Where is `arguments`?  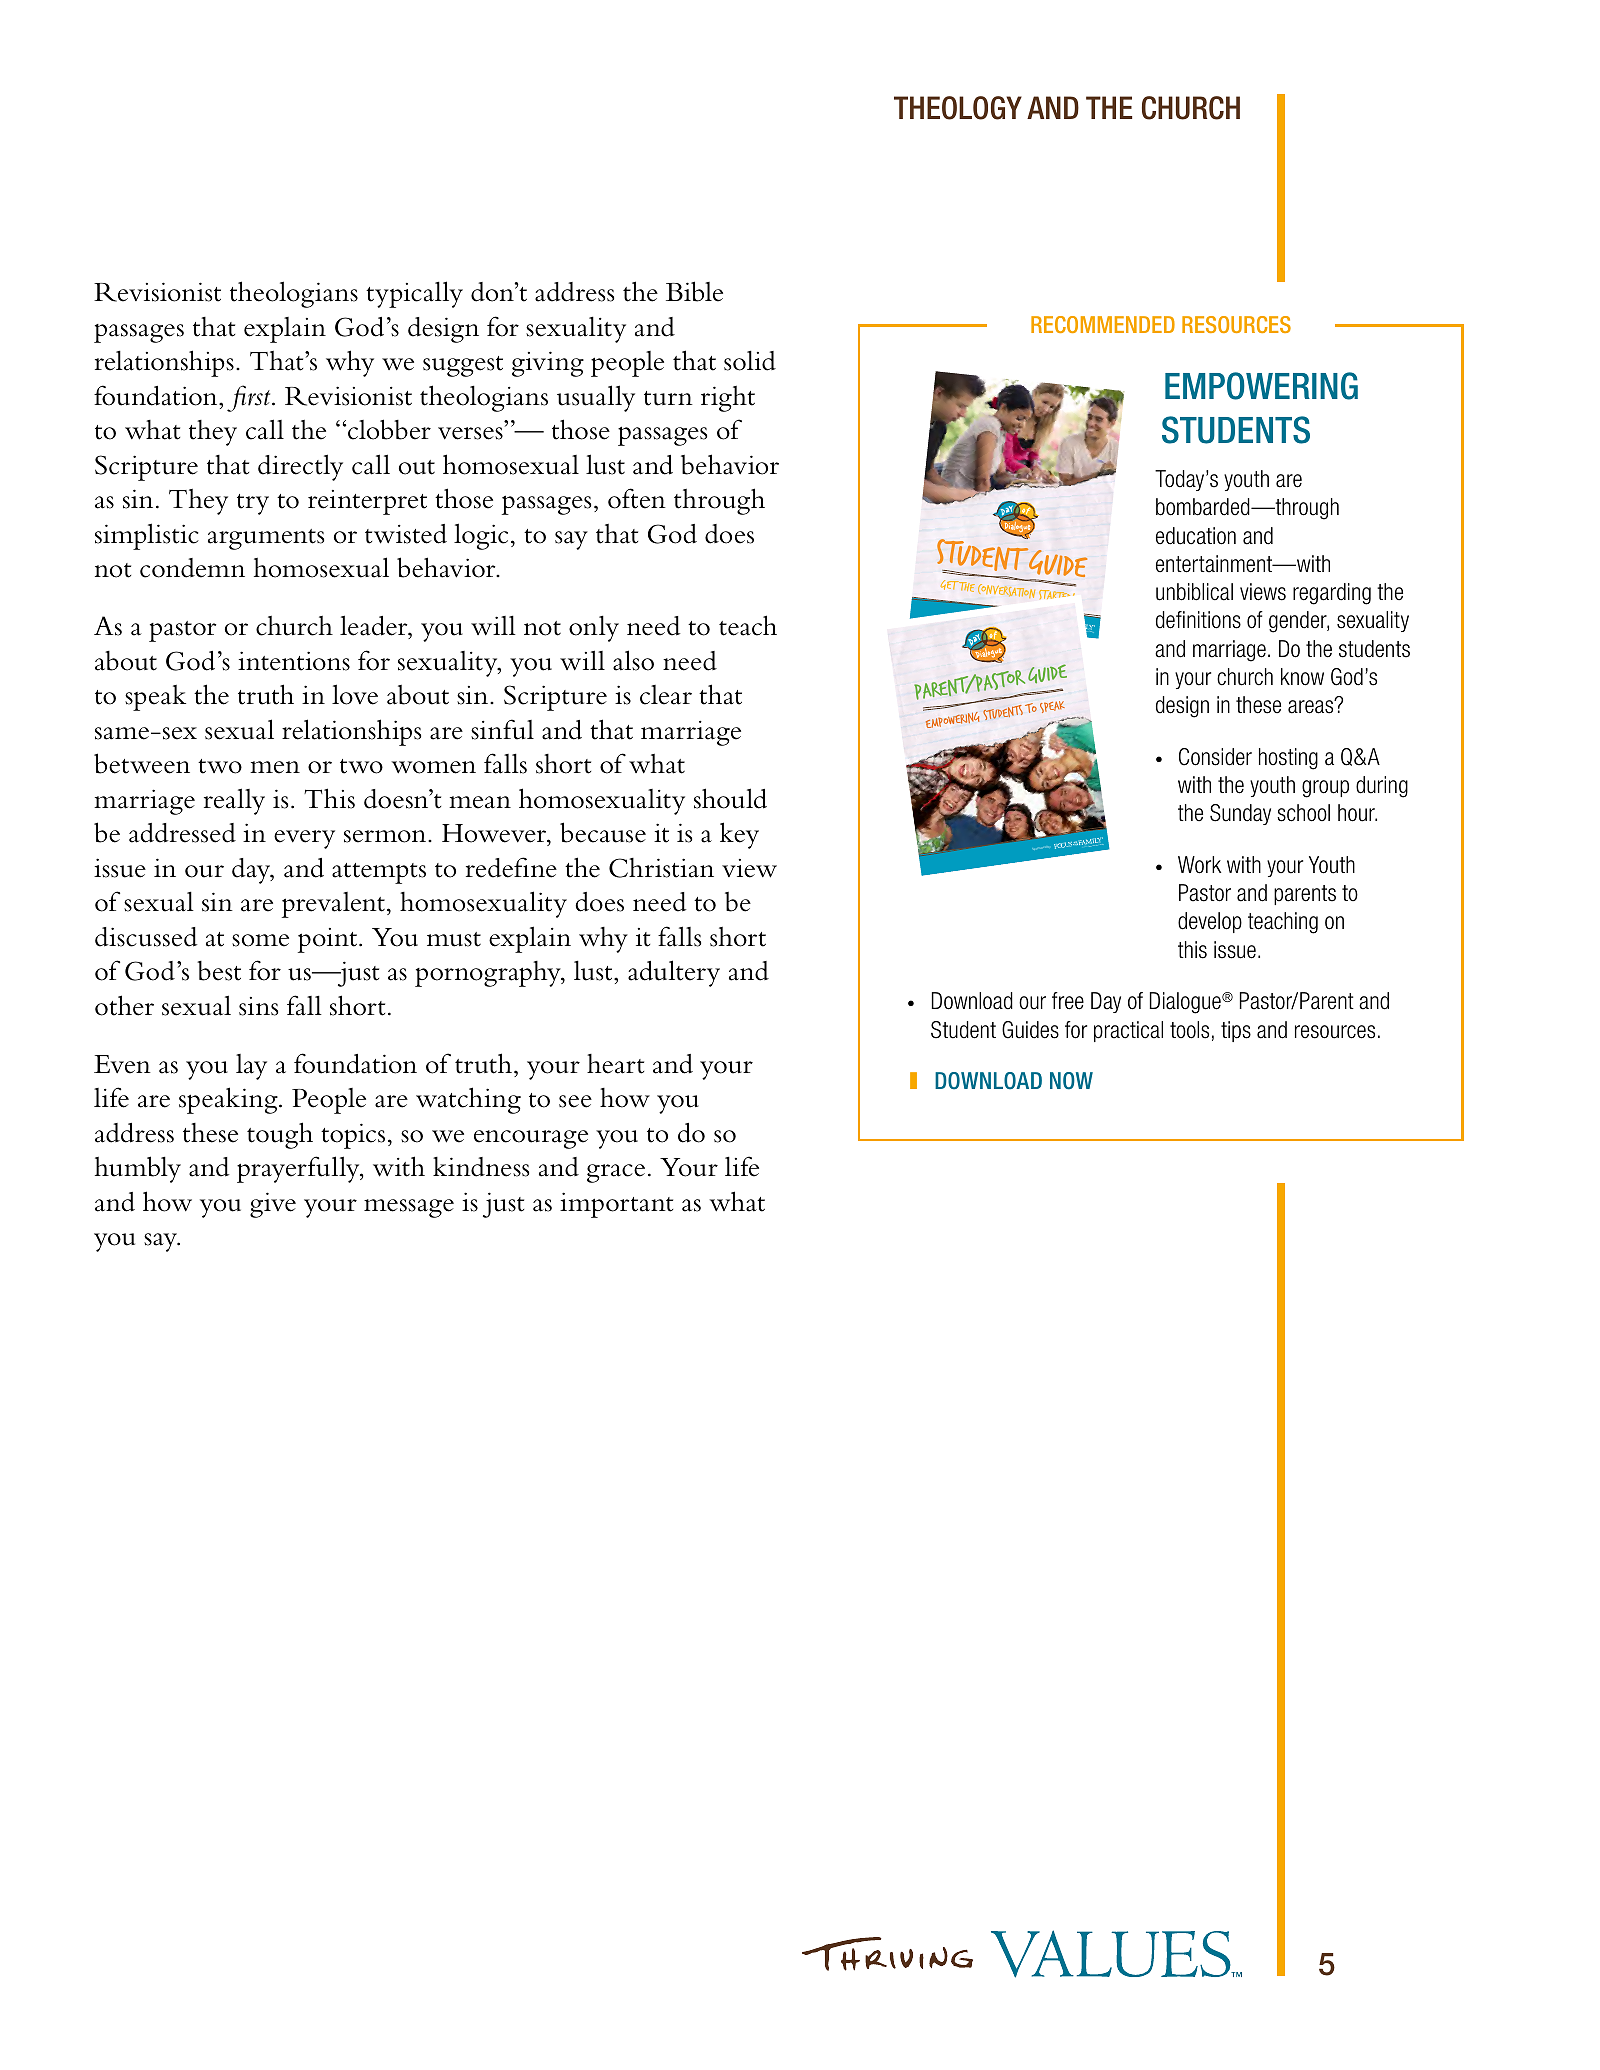 arguments is located at coordinates (266, 539).
